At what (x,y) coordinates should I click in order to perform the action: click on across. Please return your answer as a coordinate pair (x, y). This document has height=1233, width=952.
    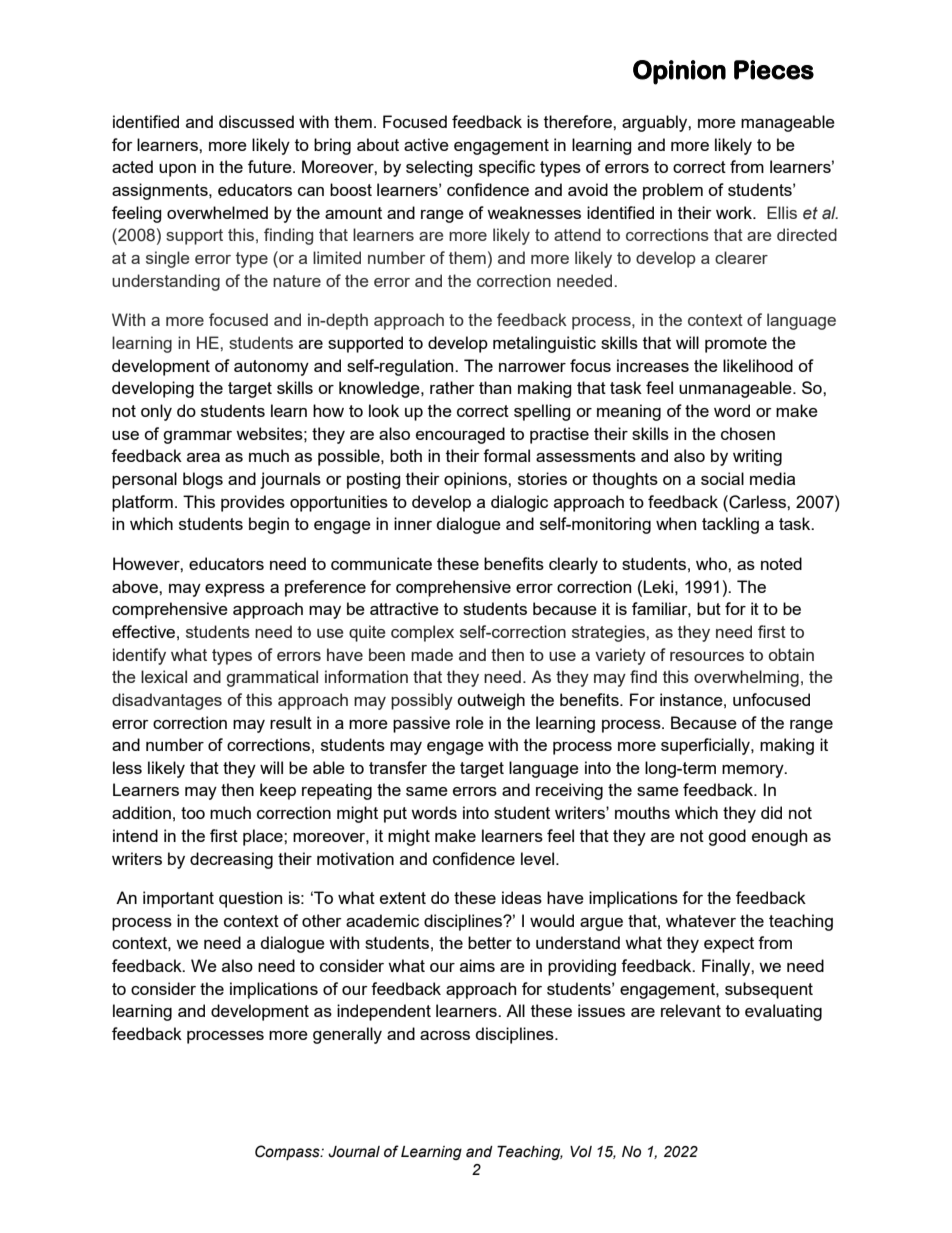
    Looking at the image, I should click on (445, 1035).
